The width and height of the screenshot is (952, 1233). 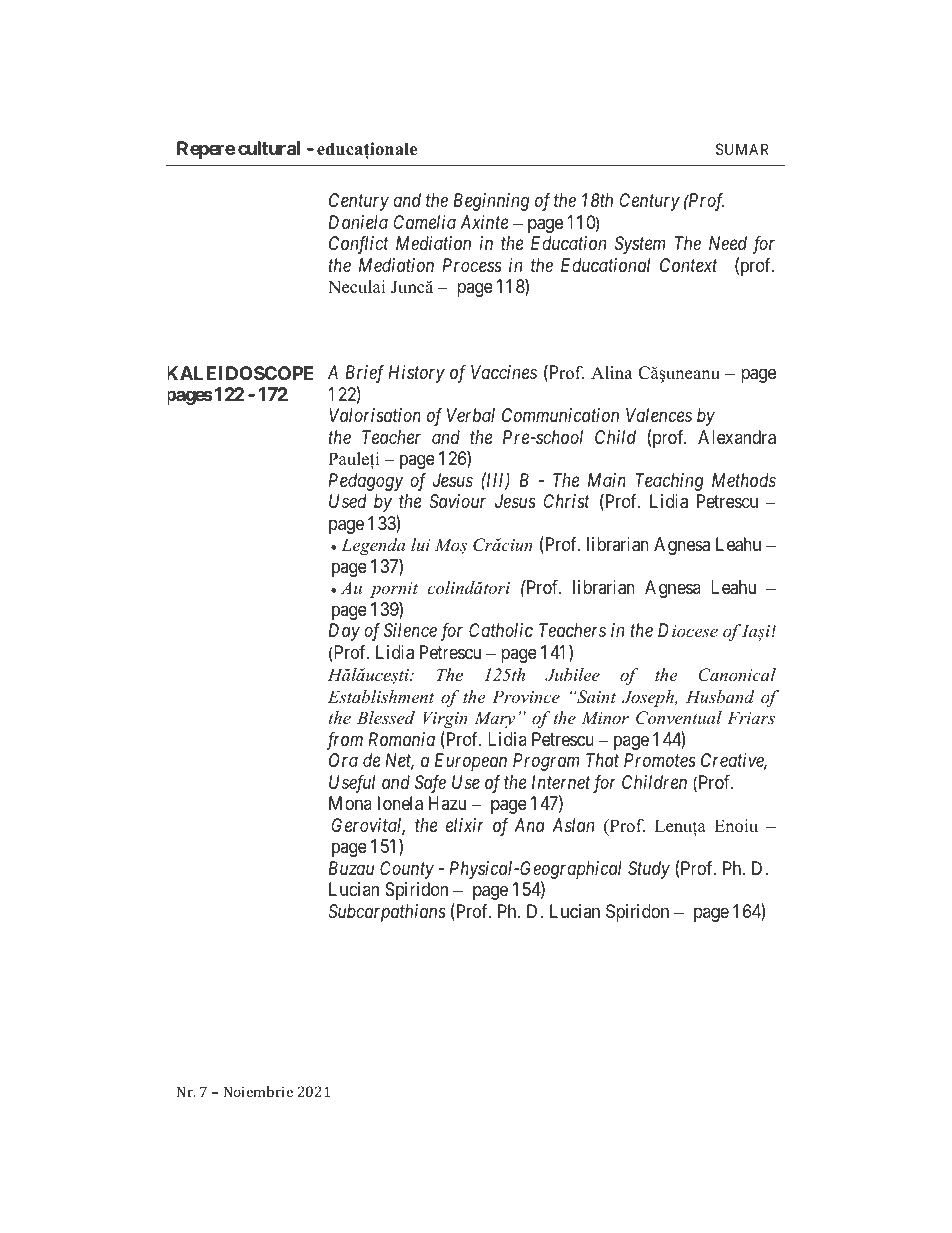 What do you see at coordinates (269, 148) in the screenshot?
I see `cultural` at bounding box center [269, 148].
